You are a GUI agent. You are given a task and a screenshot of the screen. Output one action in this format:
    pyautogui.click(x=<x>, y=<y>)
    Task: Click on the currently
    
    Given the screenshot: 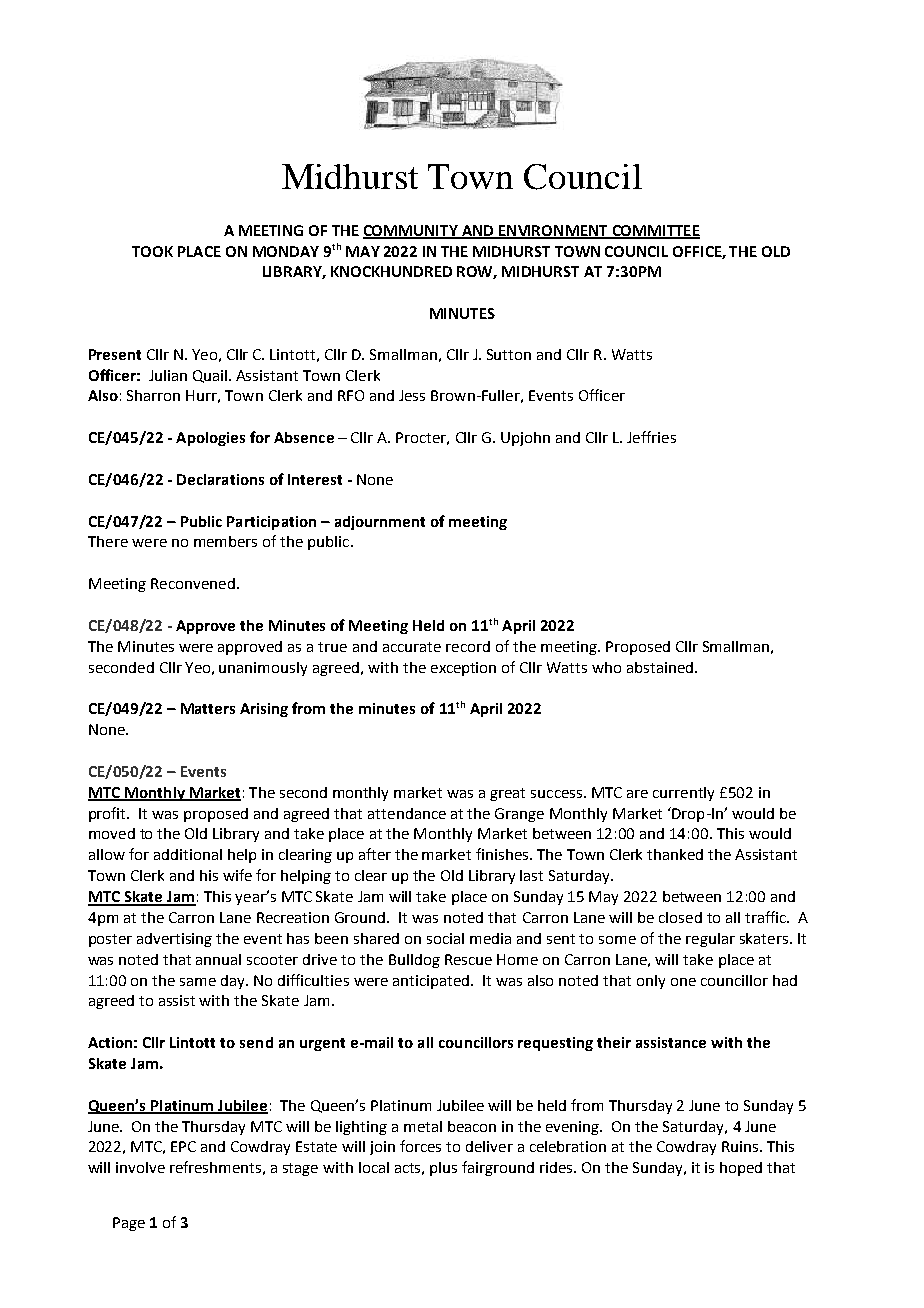 What is the action you would take?
    pyautogui.click(x=683, y=794)
